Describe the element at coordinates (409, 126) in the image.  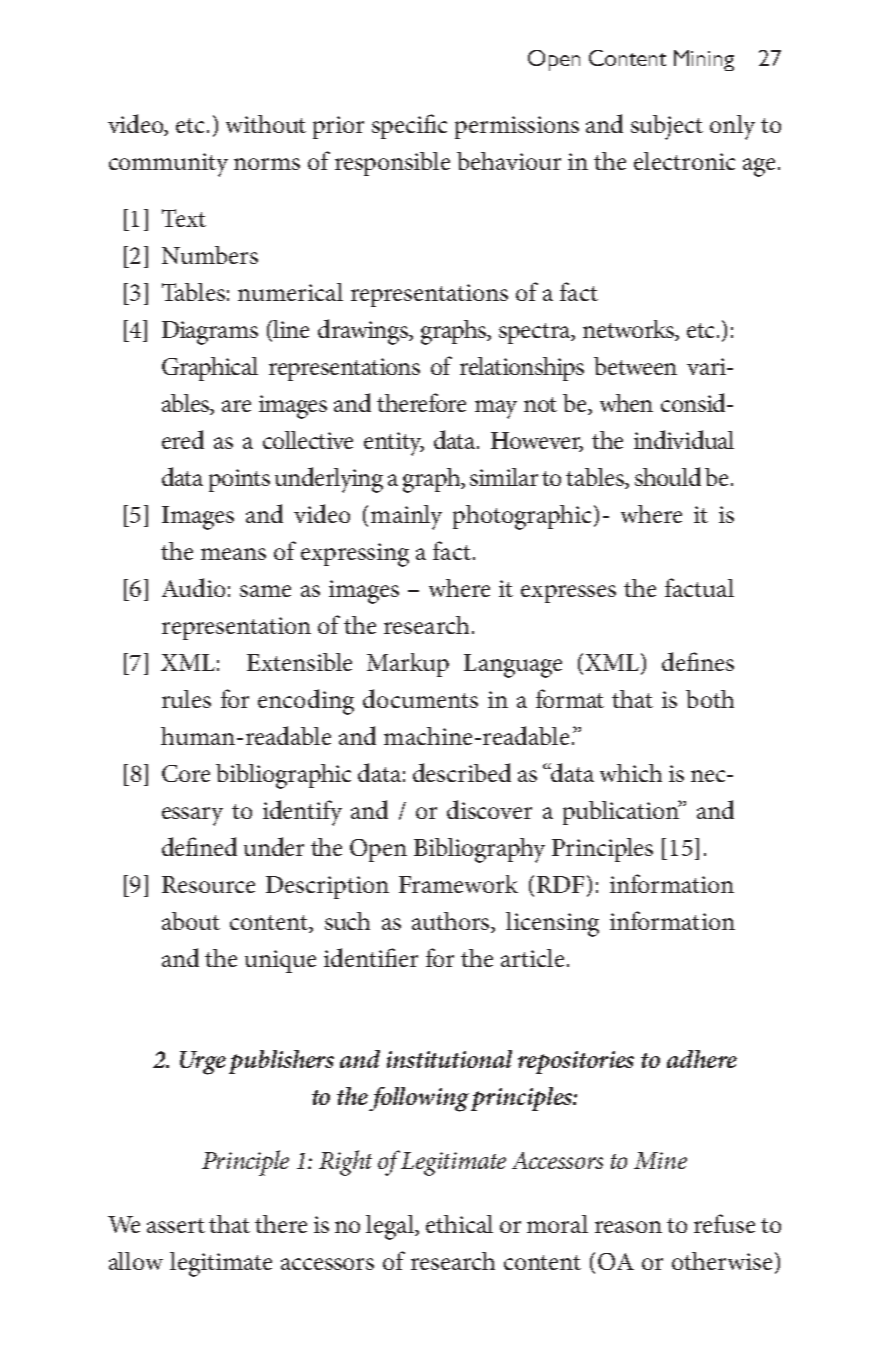
I see `specific` at that location.
